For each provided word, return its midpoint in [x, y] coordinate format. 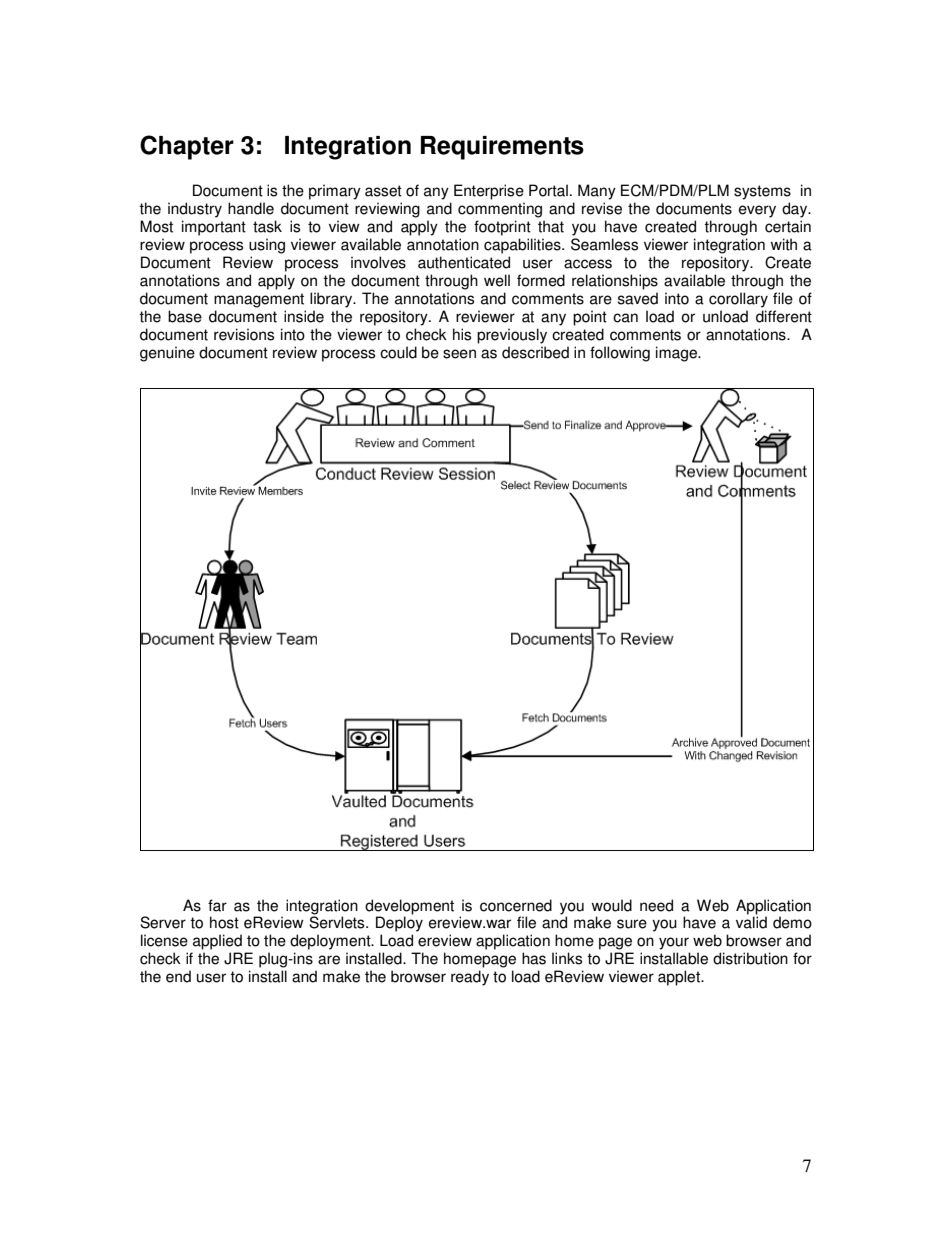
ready [470, 978]
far [217, 905]
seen [459, 354]
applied [217, 942]
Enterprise [489, 192]
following [620, 354]
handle [251, 208]
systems [762, 192]
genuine [167, 354]
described [535, 352]
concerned [516, 905]
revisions [244, 334]
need [656, 905]
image [677, 354]
